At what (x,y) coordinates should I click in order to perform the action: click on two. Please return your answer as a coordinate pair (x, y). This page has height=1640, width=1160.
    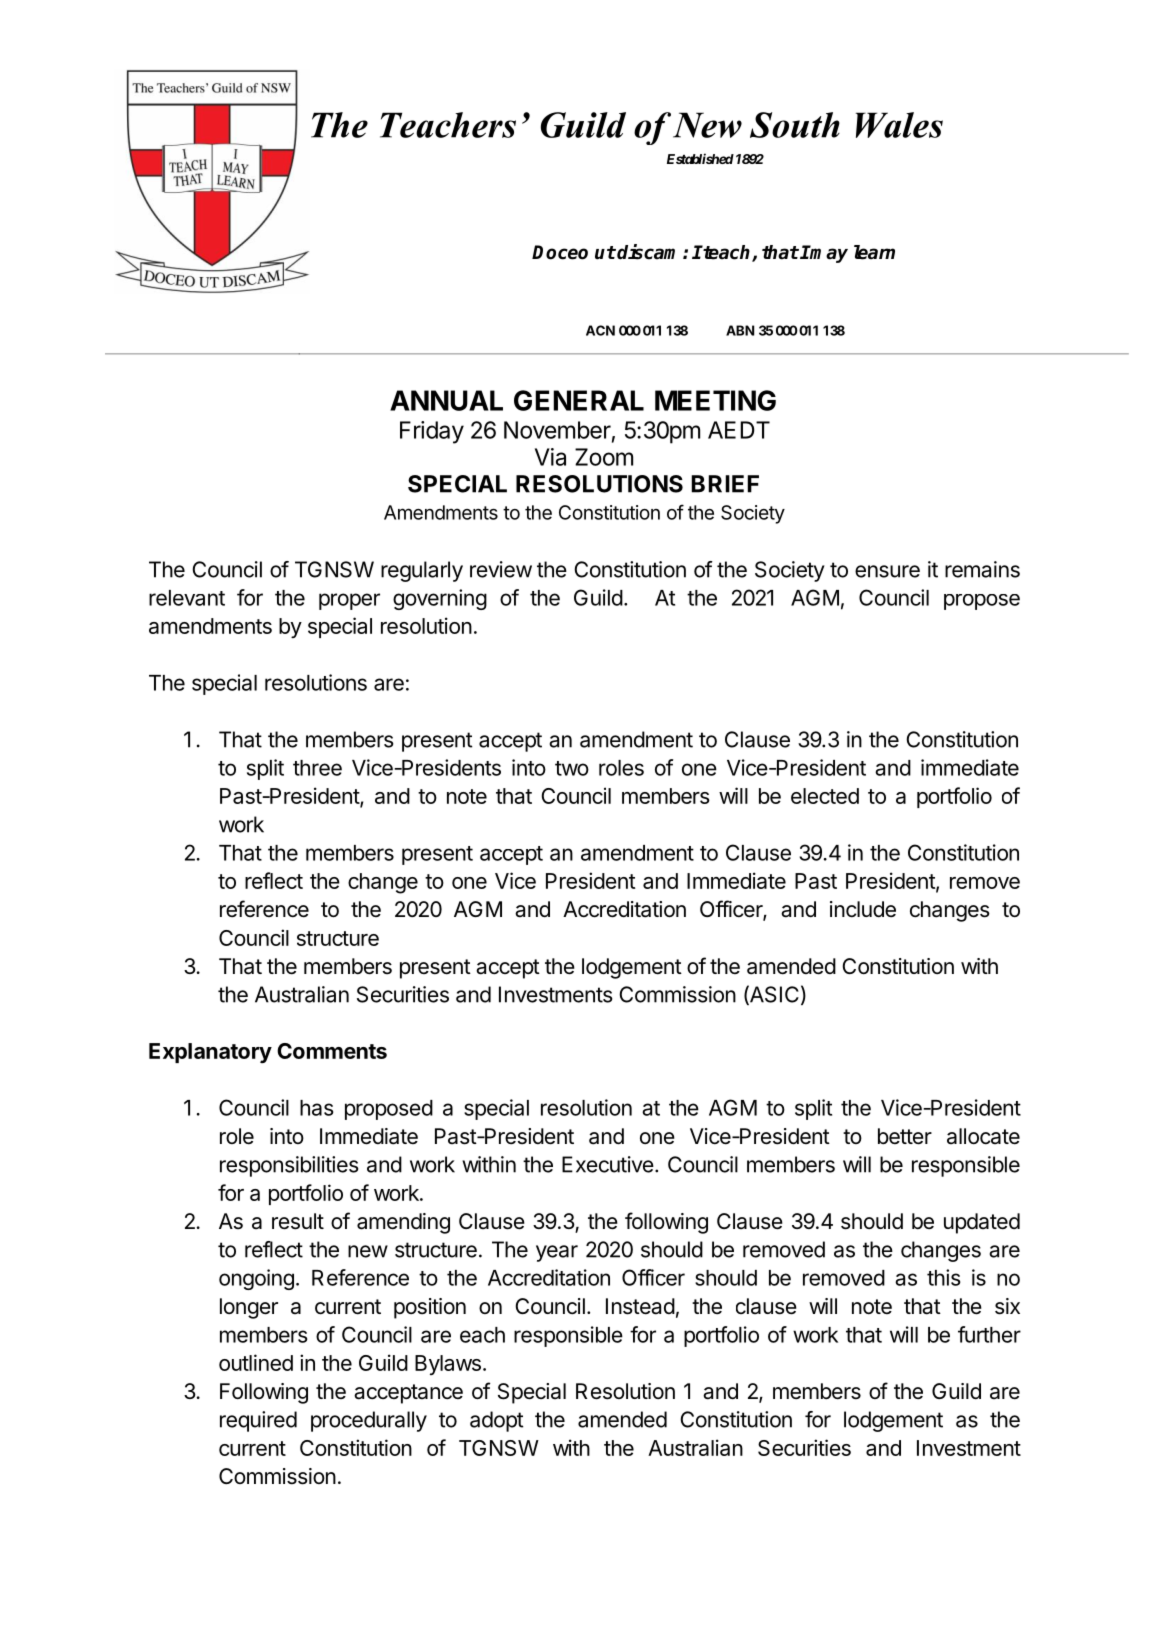
    Looking at the image, I should click on (572, 768).
